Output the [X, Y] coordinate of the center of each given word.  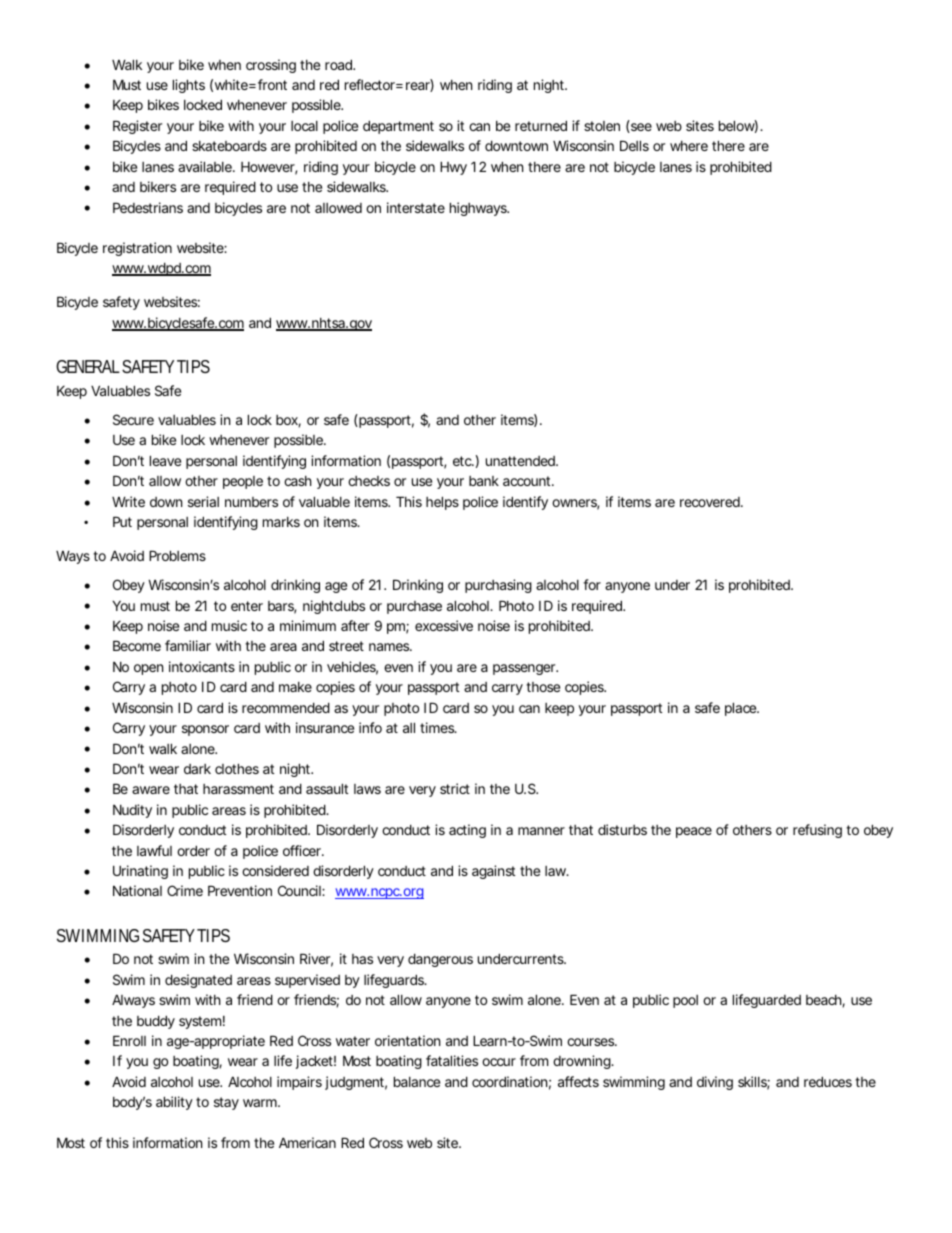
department [398, 127]
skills [754, 1083]
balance [417, 1081]
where [689, 146]
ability [174, 1103]
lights [189, 86]
